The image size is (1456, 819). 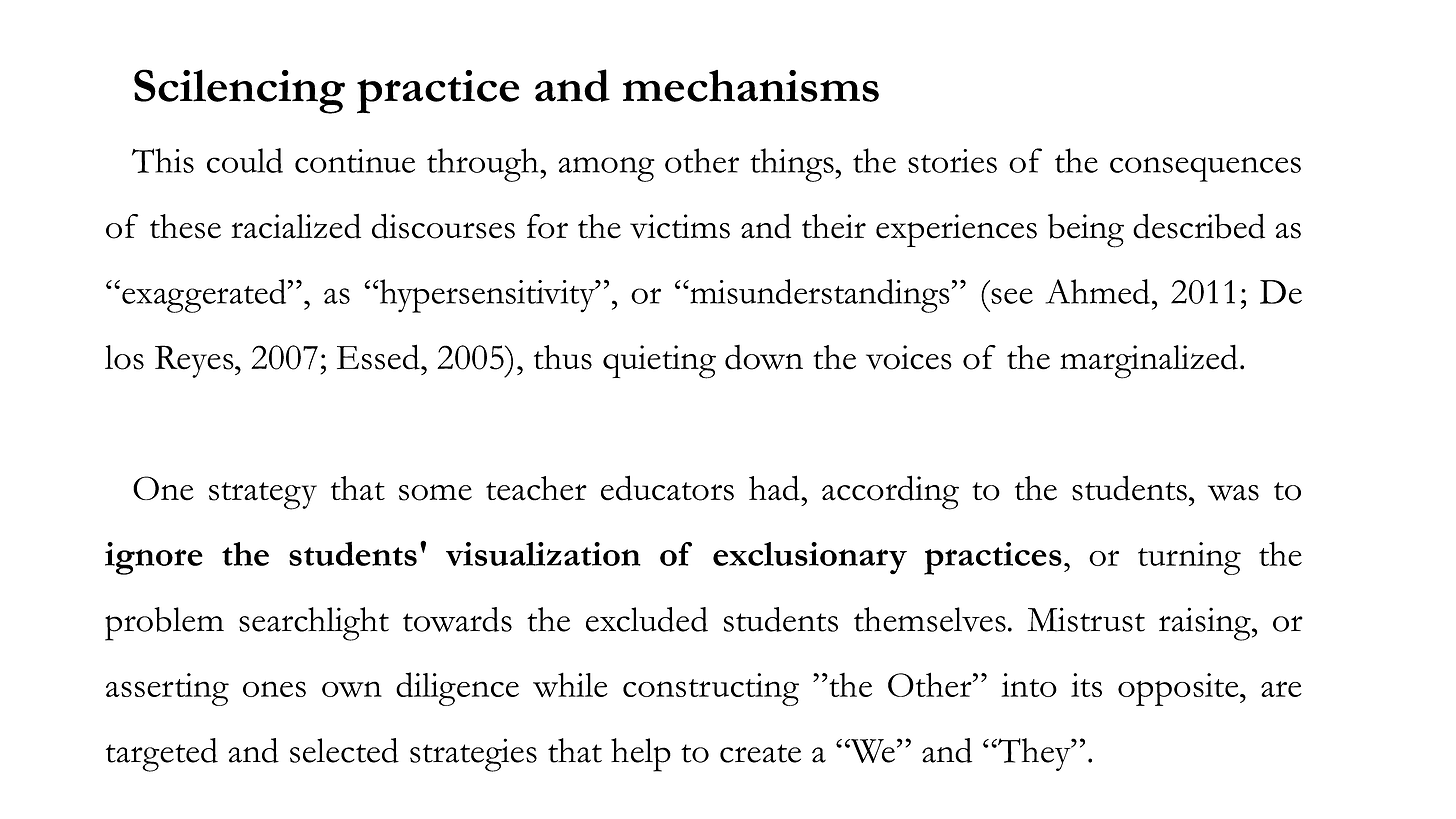 What do you see at coordinates (1233, 493) in the screenshot?
I see `was` at bounding box center [1233, 493].
